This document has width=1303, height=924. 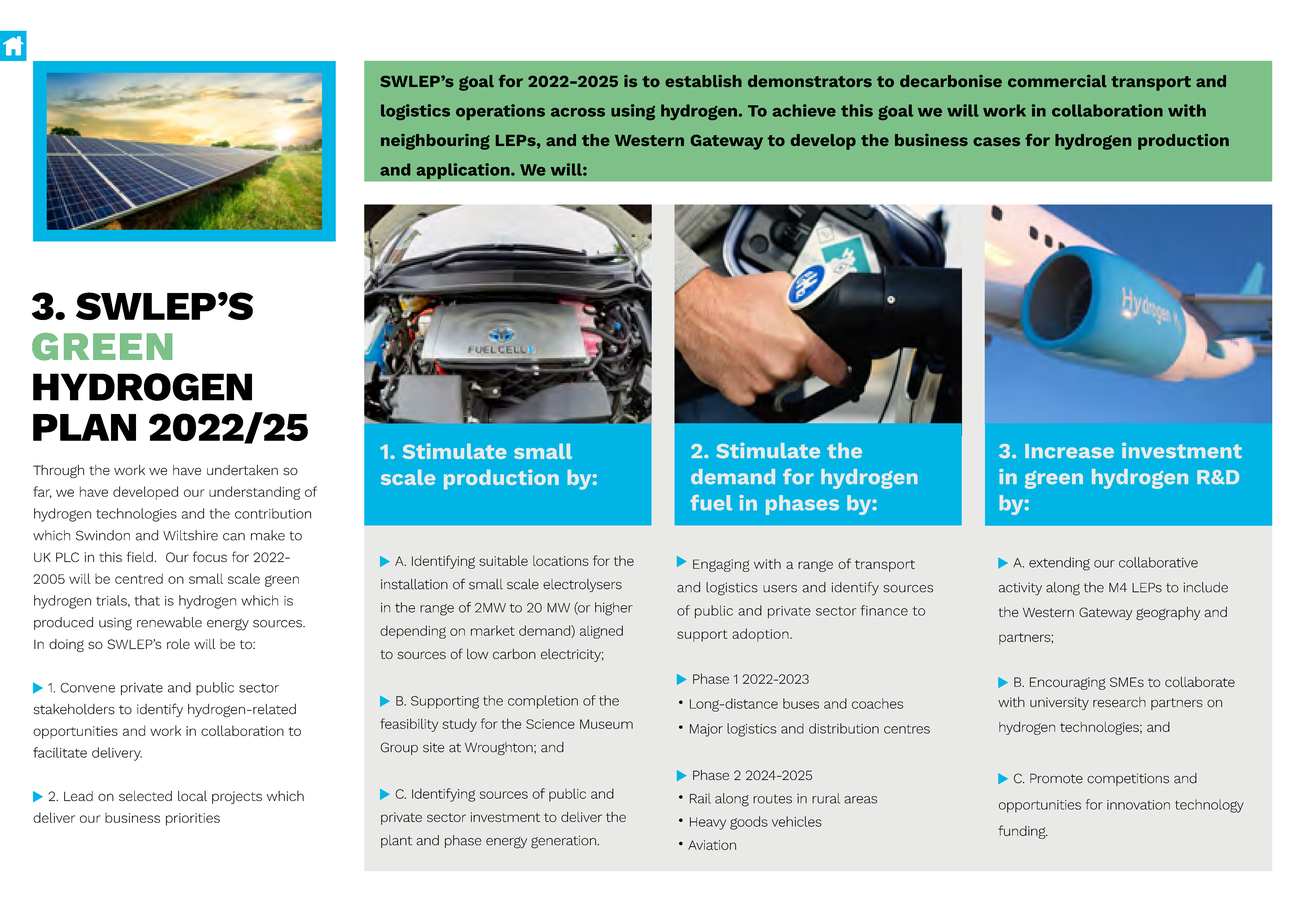 What do you see at coordinates (193, 819) in the document?
I see `priorities` at bounding box center [193, 819].
